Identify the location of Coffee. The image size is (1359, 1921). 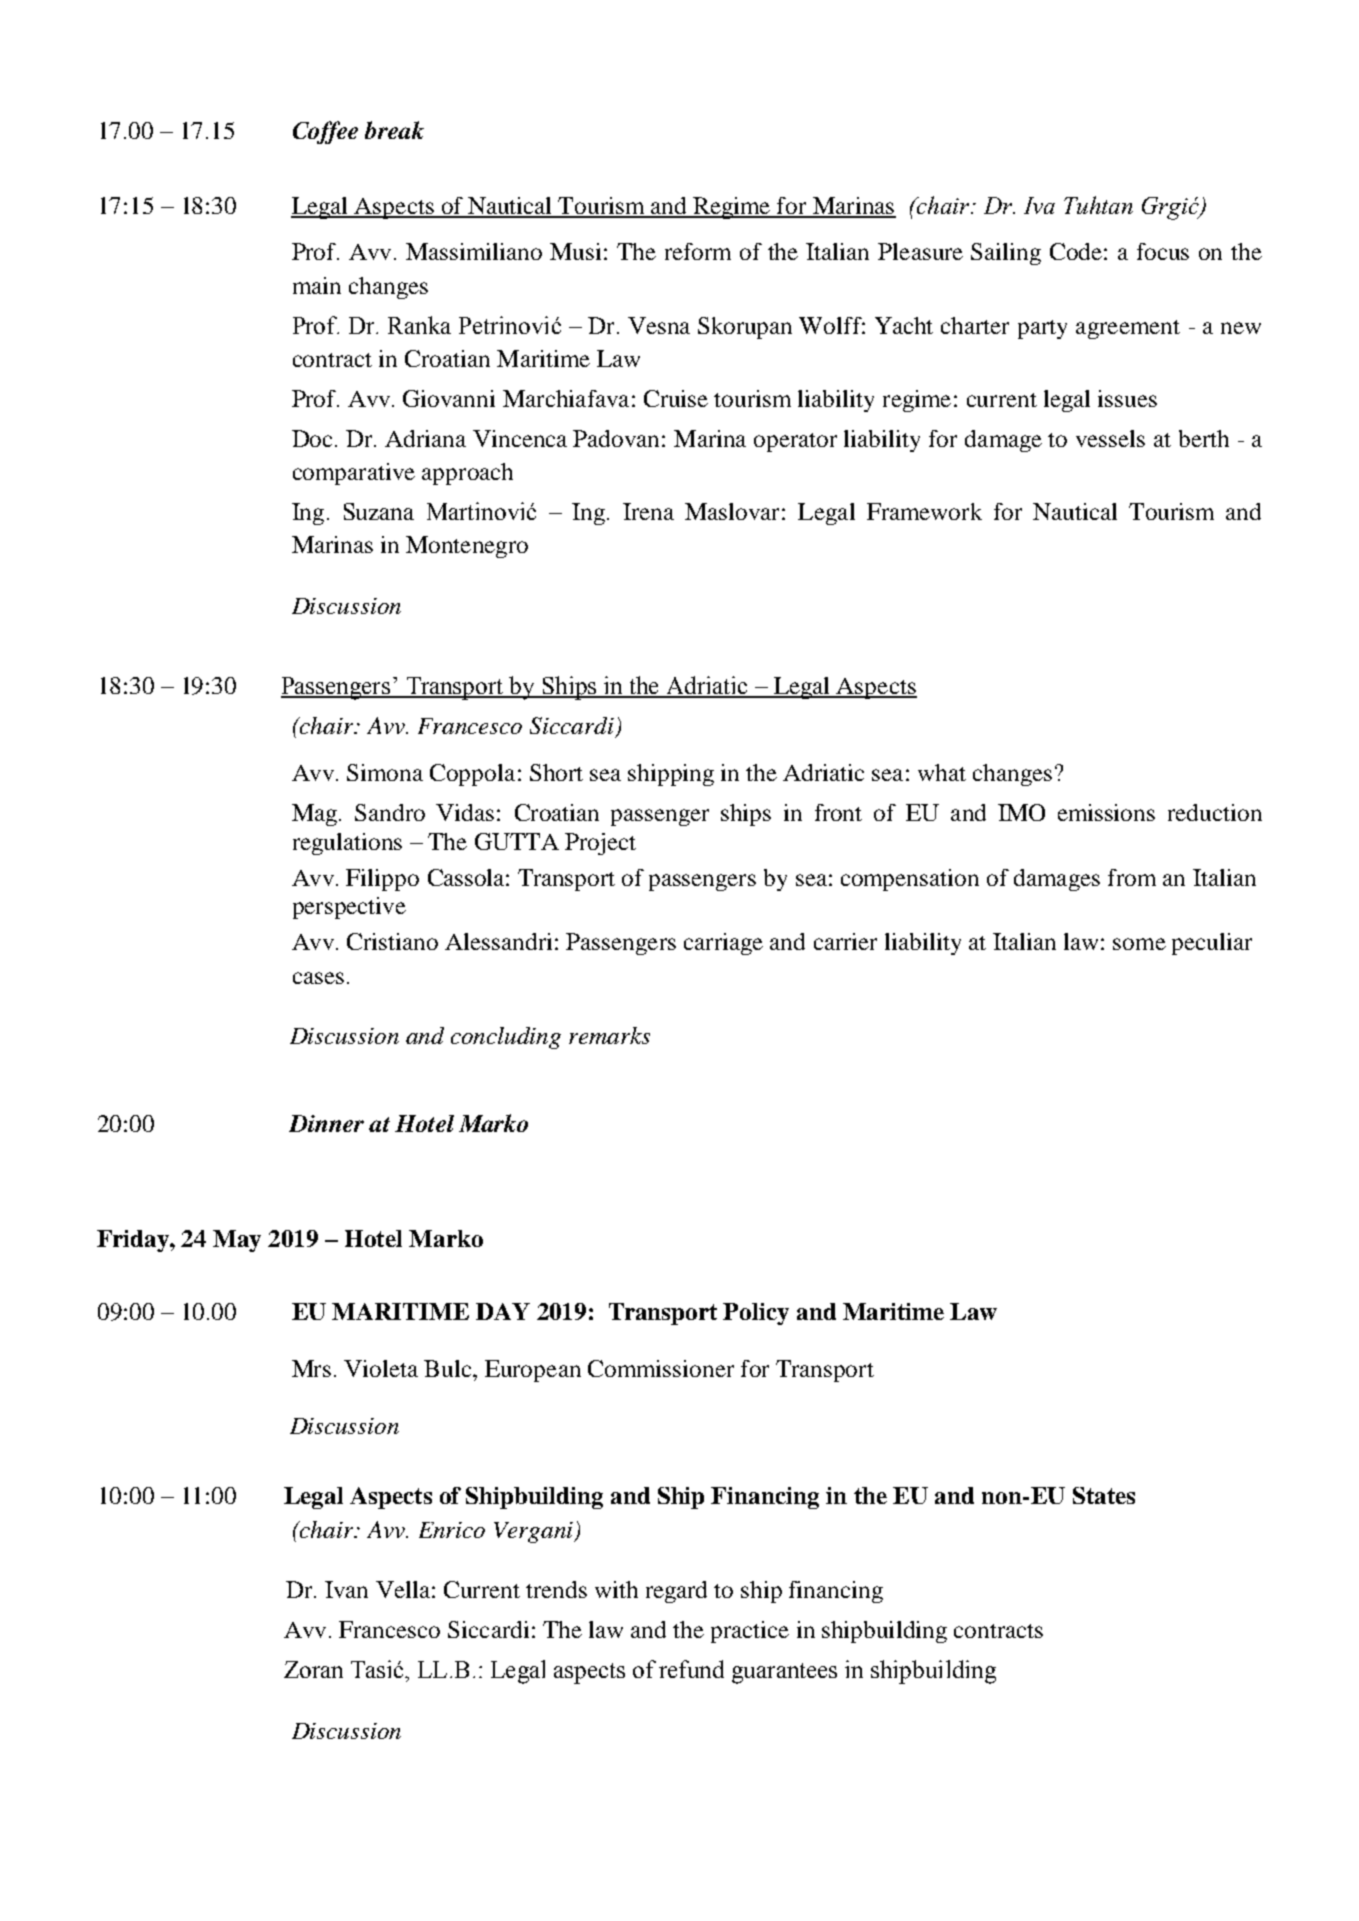
(325, 132).
